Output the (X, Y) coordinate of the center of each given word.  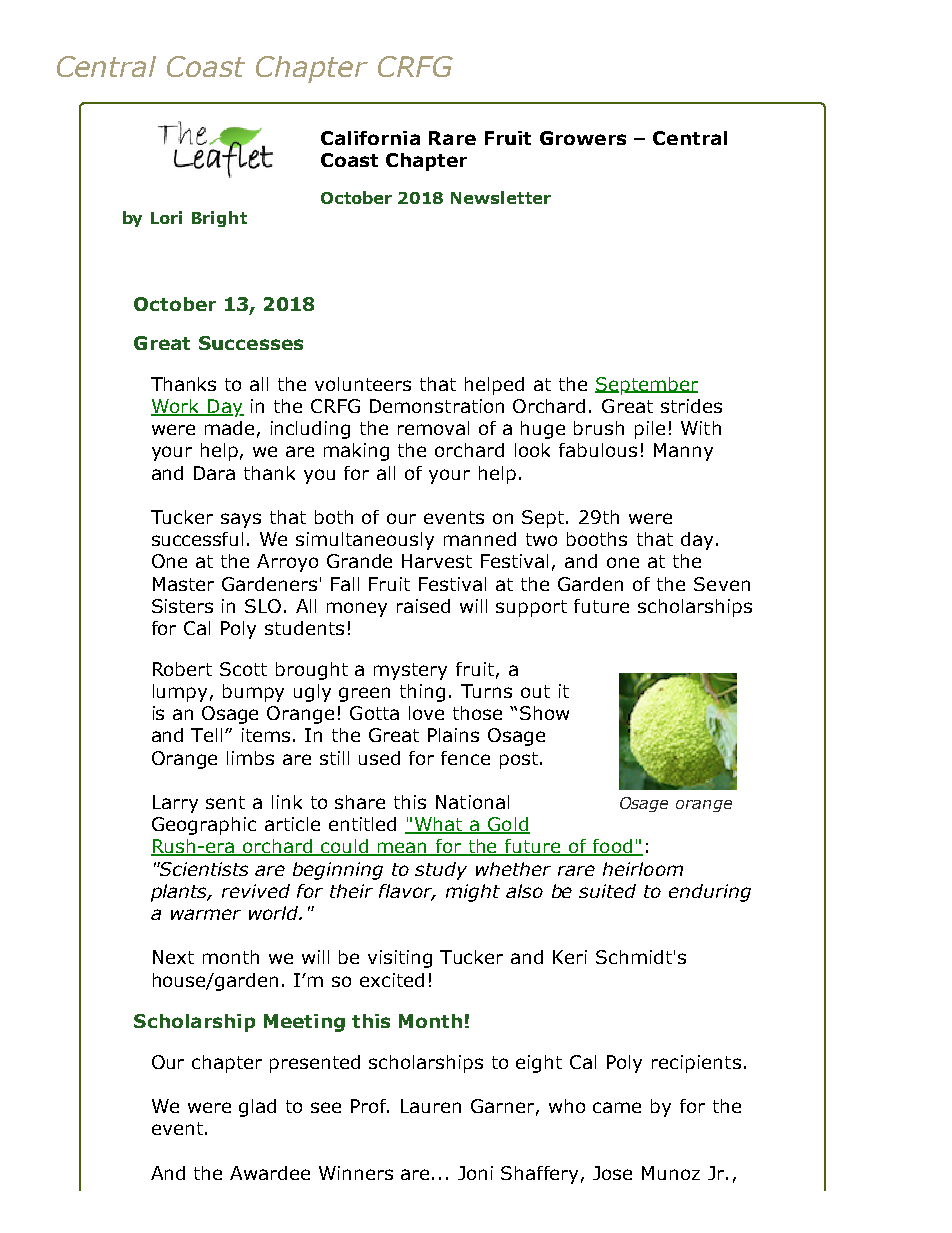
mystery (410, 671)
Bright (219, 219)
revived (256, 891)
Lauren (431, 1106)
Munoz (671, 1173)
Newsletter (501, 197)
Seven (722, 584)
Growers (583, 138)
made (229, 428)
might (473, 893)
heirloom (643, 869)
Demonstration (437, 406)
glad (257, 1108)
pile (650, 430)
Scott (243, 669)
